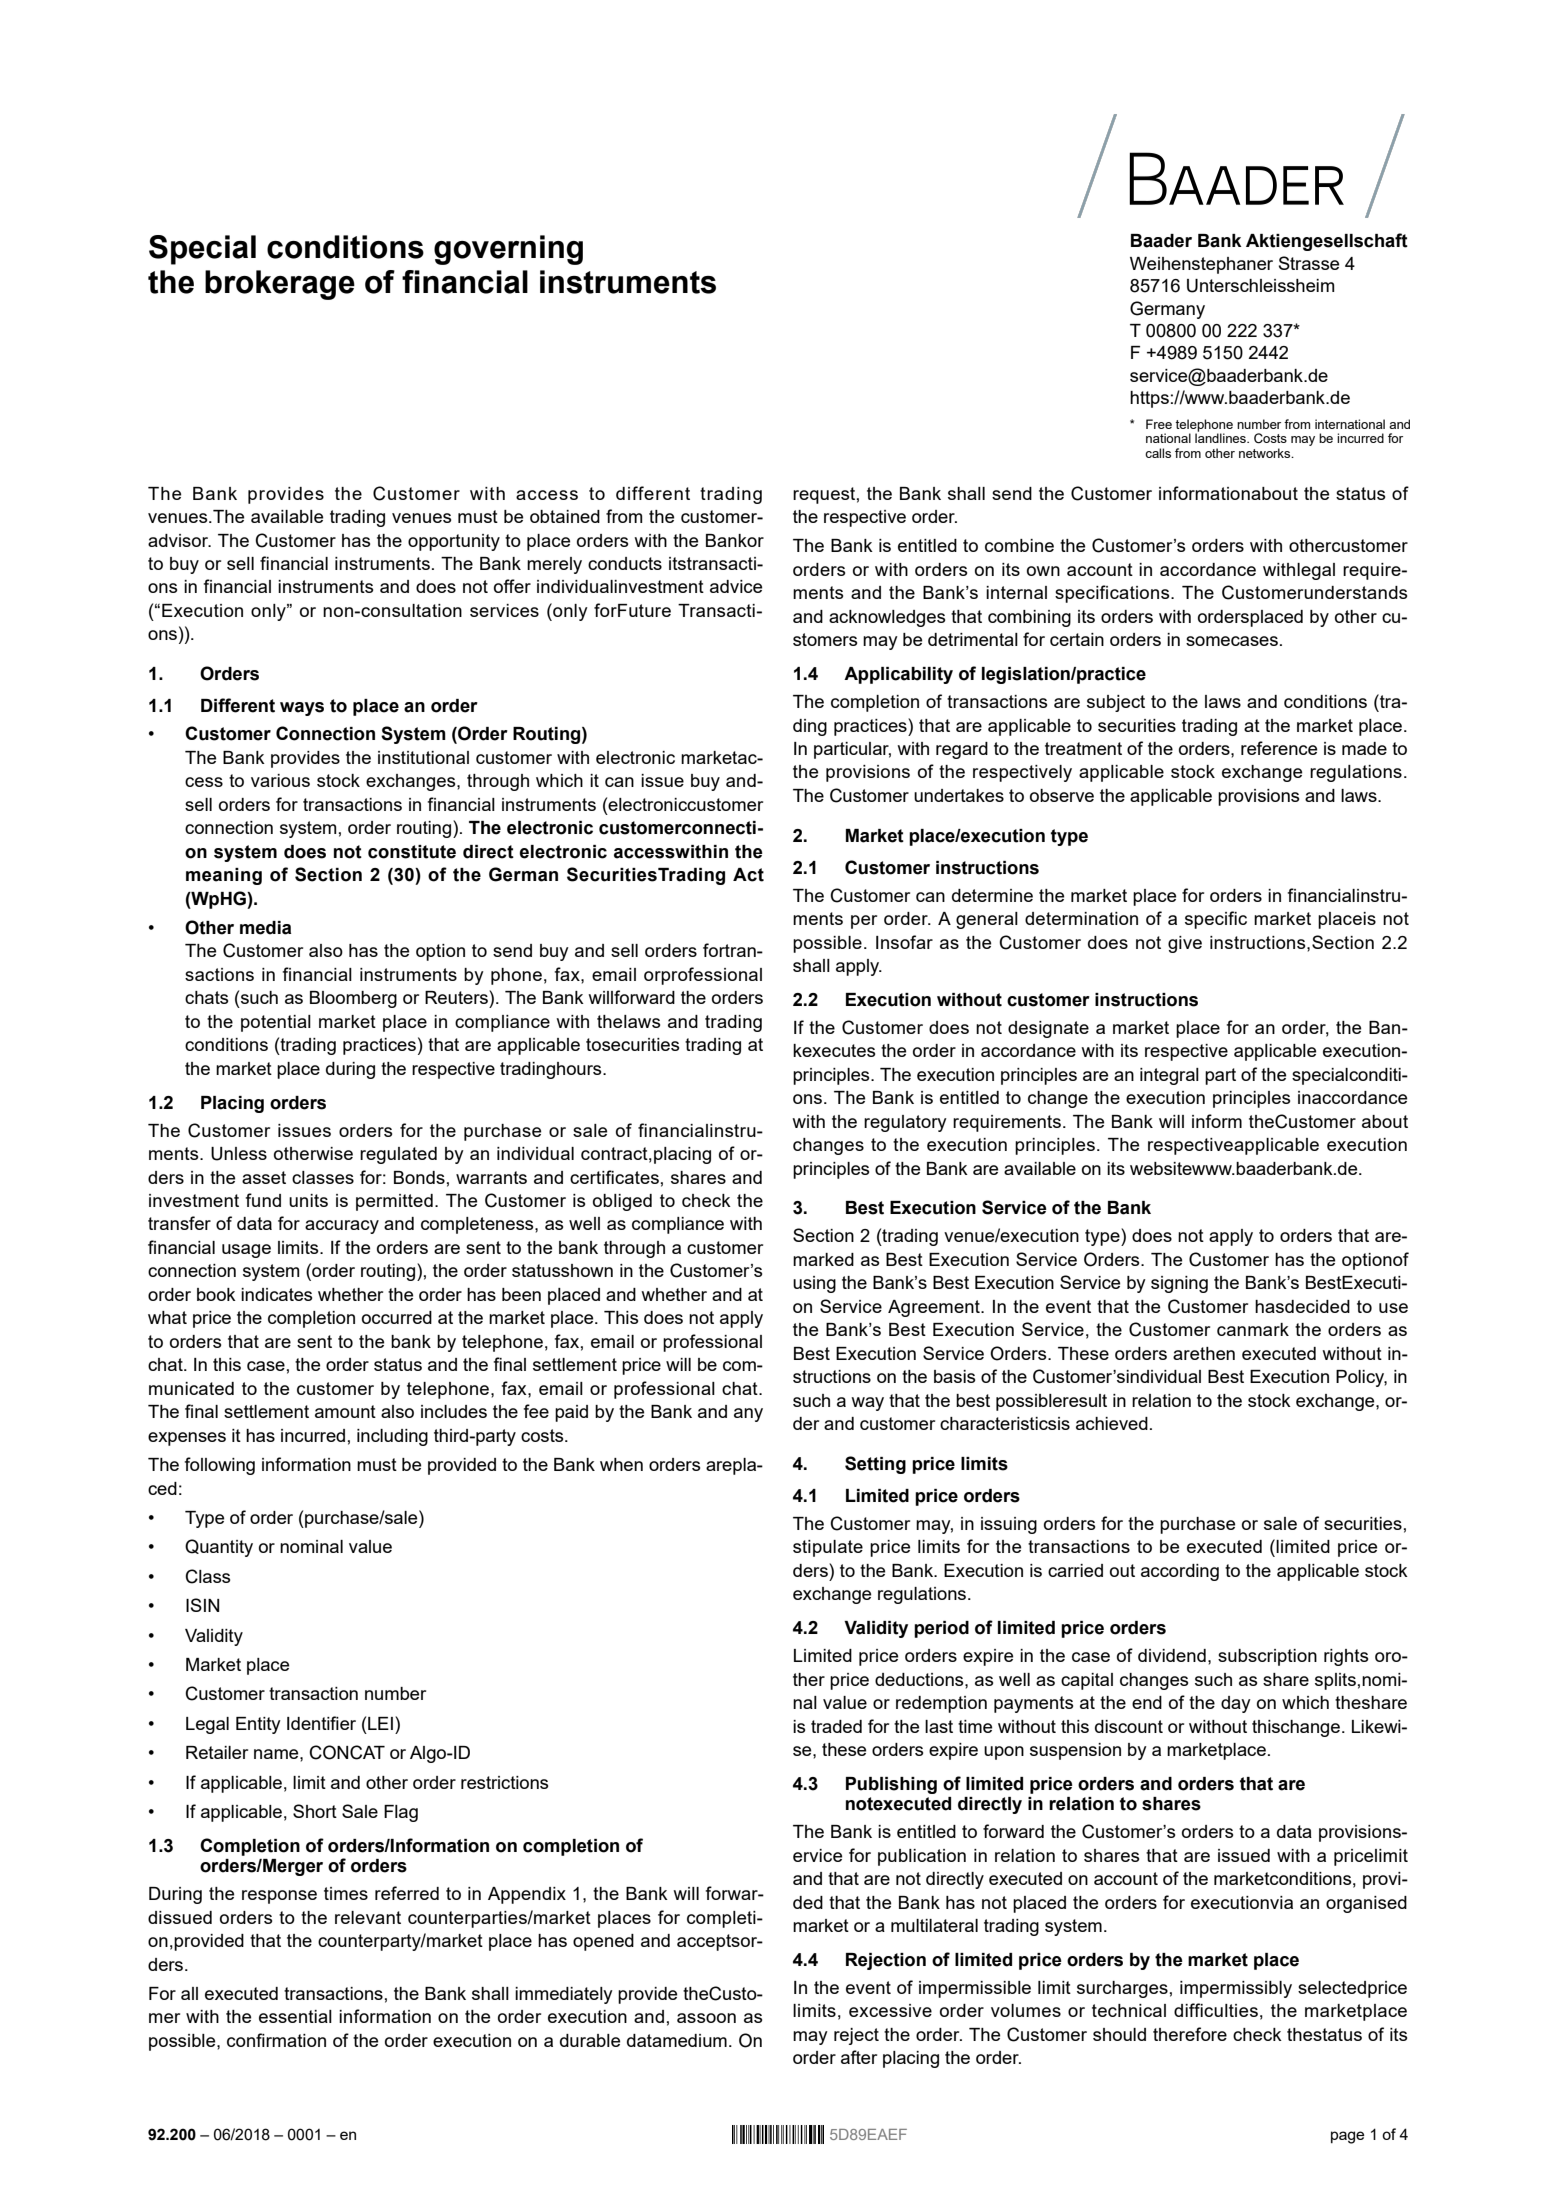 Image resolution: width=1556 pixels, height=2200 pixels. I want to click on achieved, so click(1112, 1423).
